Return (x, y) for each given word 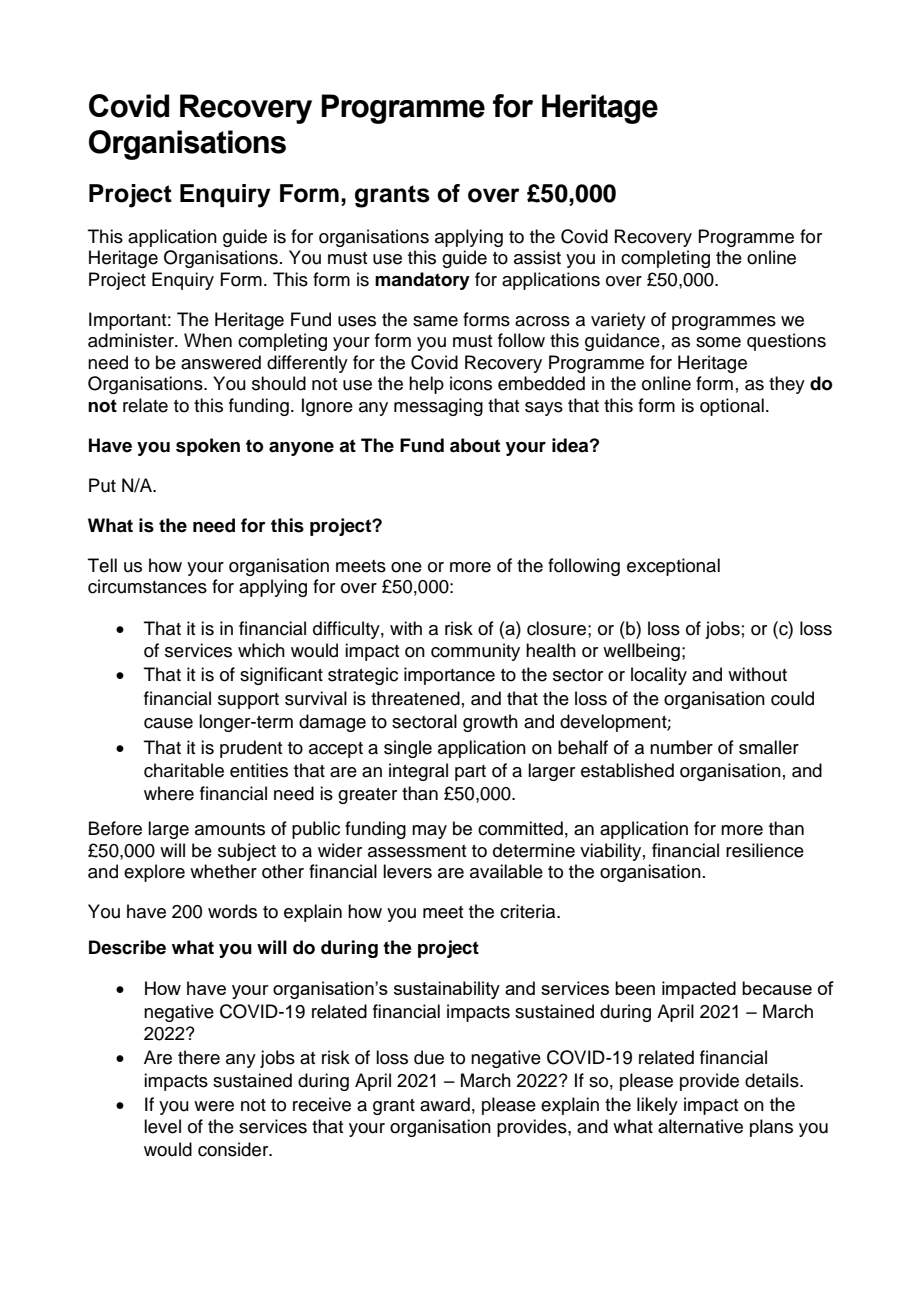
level (162, 1126)
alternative (700, 1126)
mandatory (422, 281)
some (718, 342)
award (445, 1104)
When (208, 340)
